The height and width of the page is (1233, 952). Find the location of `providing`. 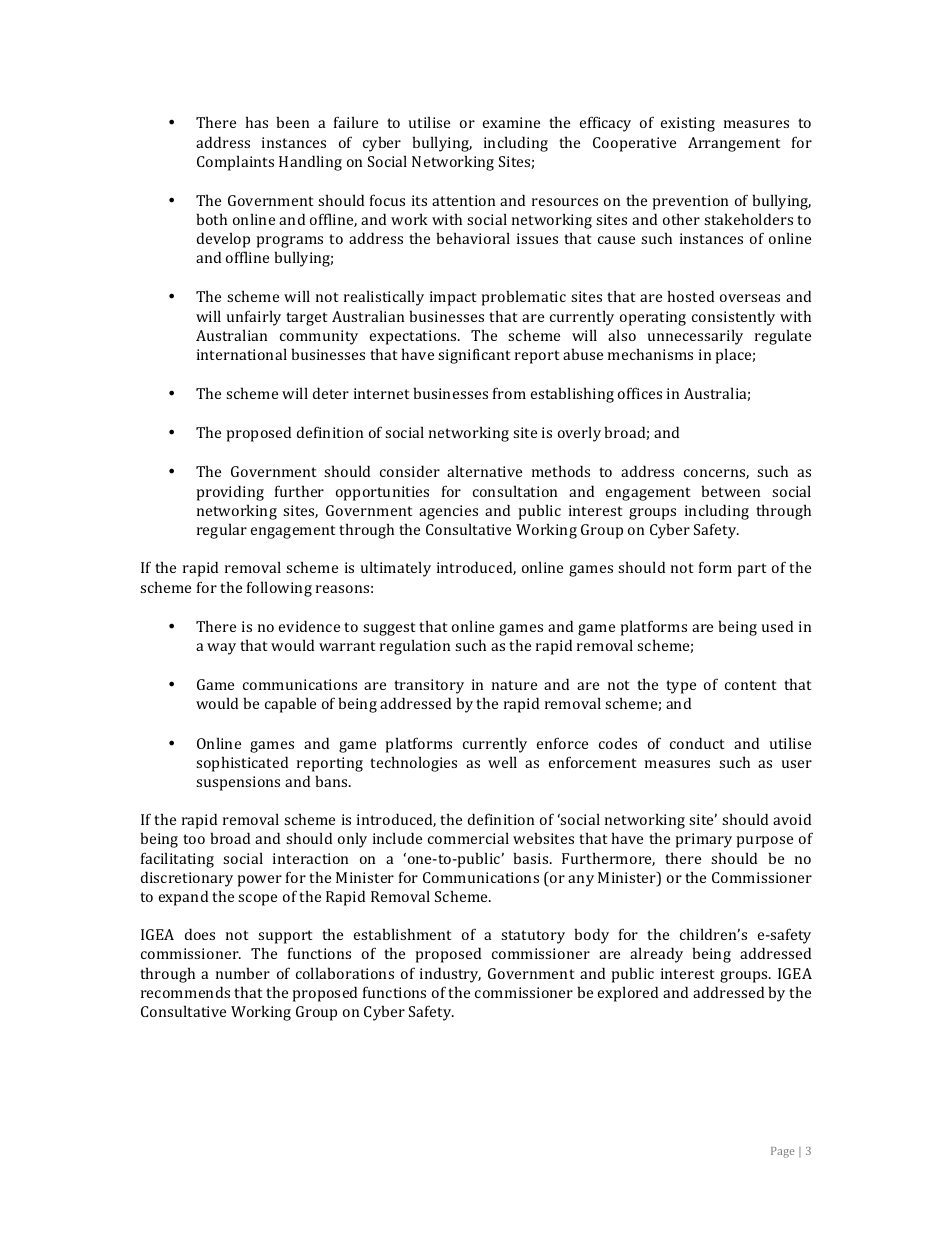

providing is located at coordinates (230, 493).
